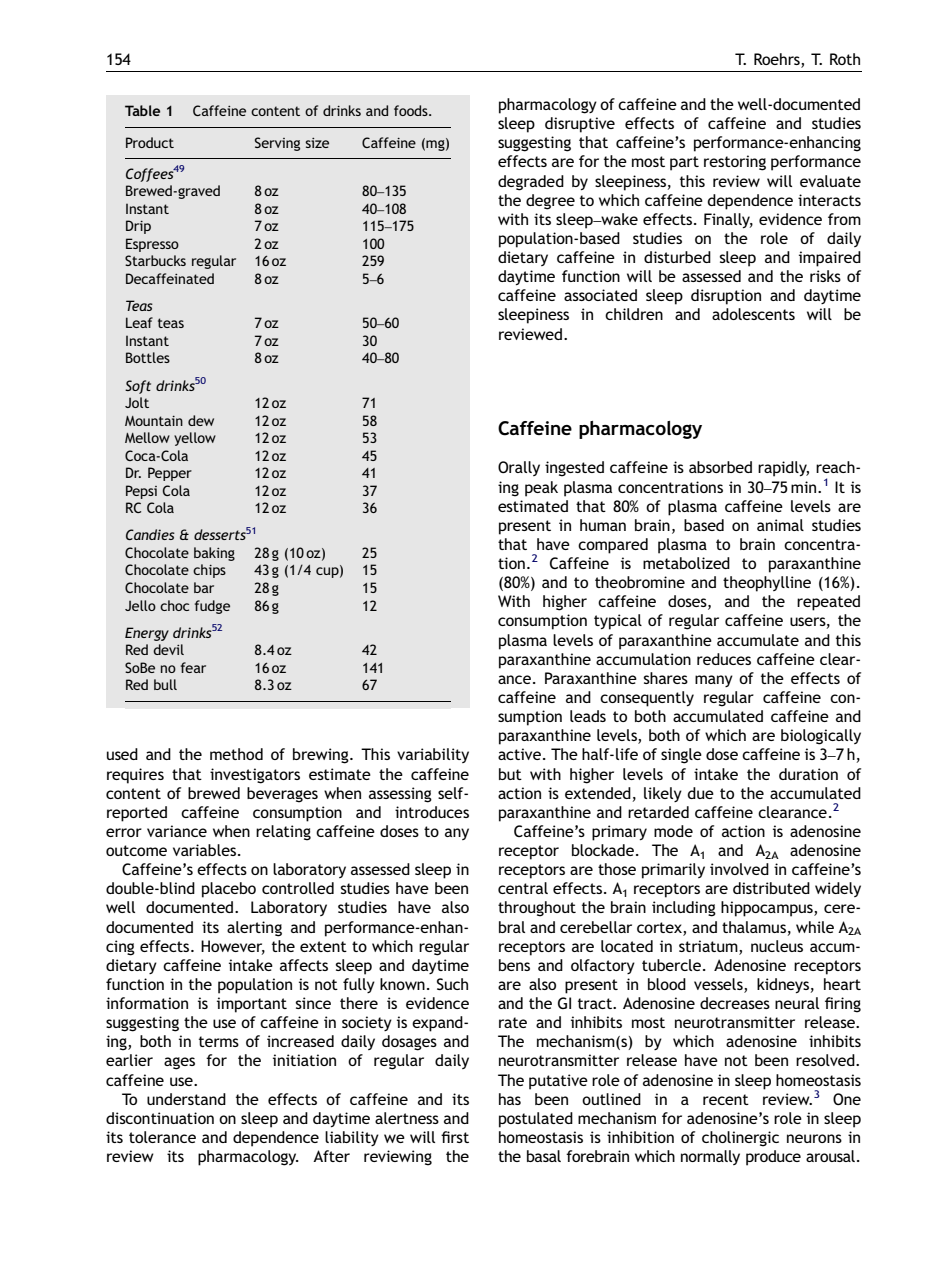  I want to click on yellow, so click(195, 439).
